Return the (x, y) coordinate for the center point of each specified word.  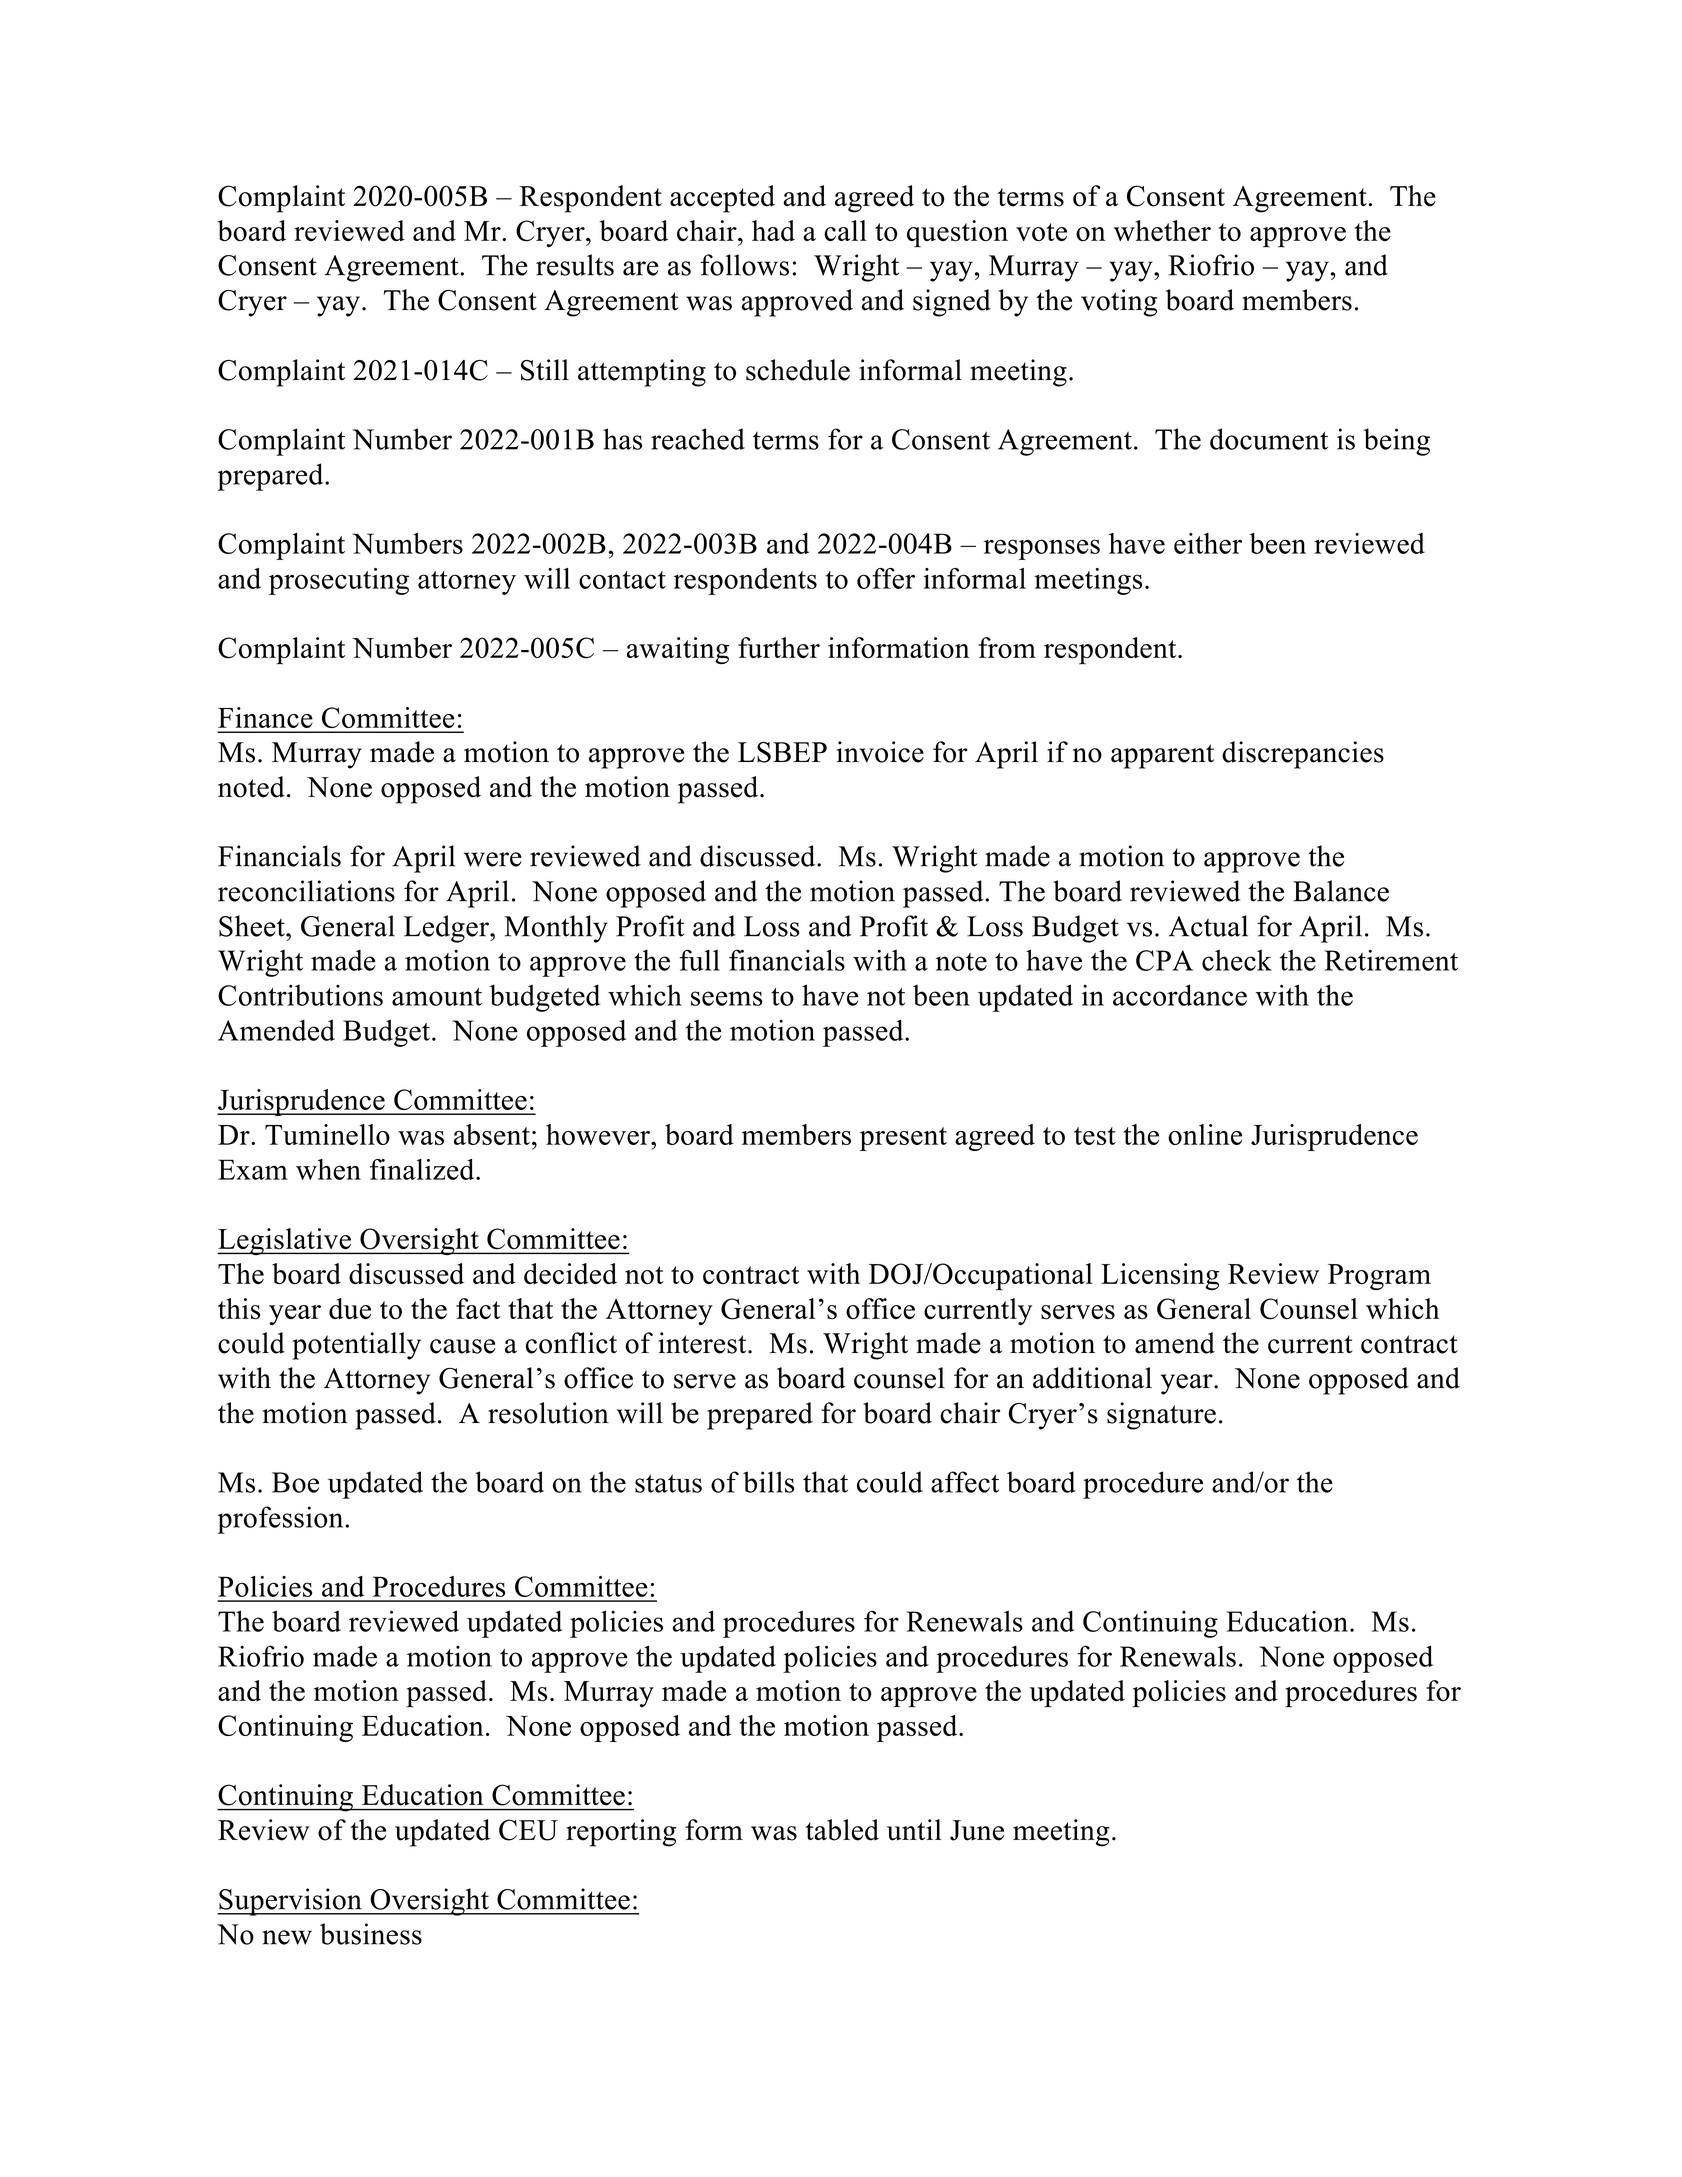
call (845, 230)
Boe (295, 1482)
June (977, 1830)
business (371, 1934)
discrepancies (1303, 755)
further (779, 647)
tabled (842, 1830)
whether (1162, 230)
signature (1161, 1416)
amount (437, 997)
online (1205, 1134)
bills (768, 1482)
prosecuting (339, 581)
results (575, 265)
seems (727, 998)
